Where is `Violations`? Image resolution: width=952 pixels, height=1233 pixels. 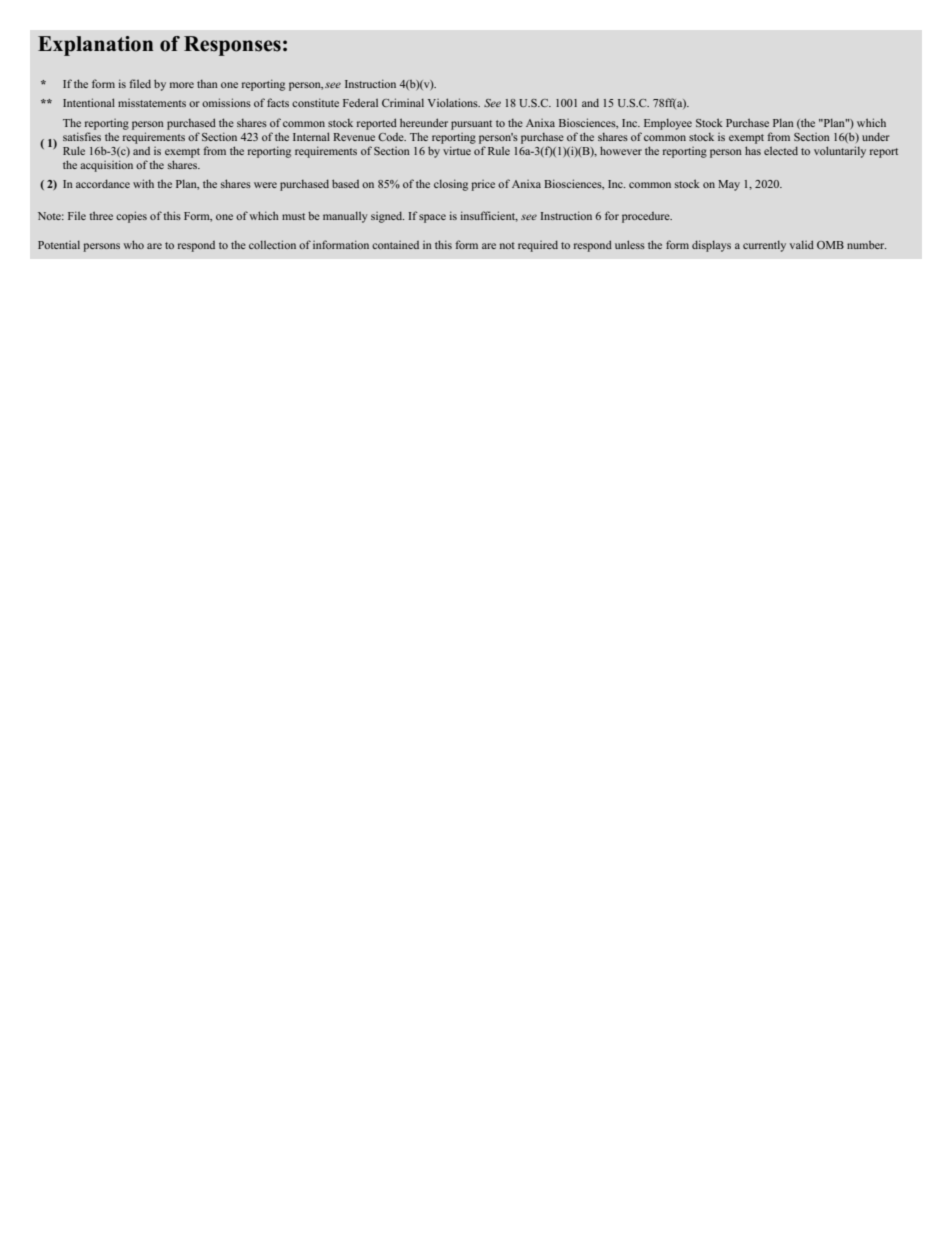 Violations is located at coordinates (454, 102).
